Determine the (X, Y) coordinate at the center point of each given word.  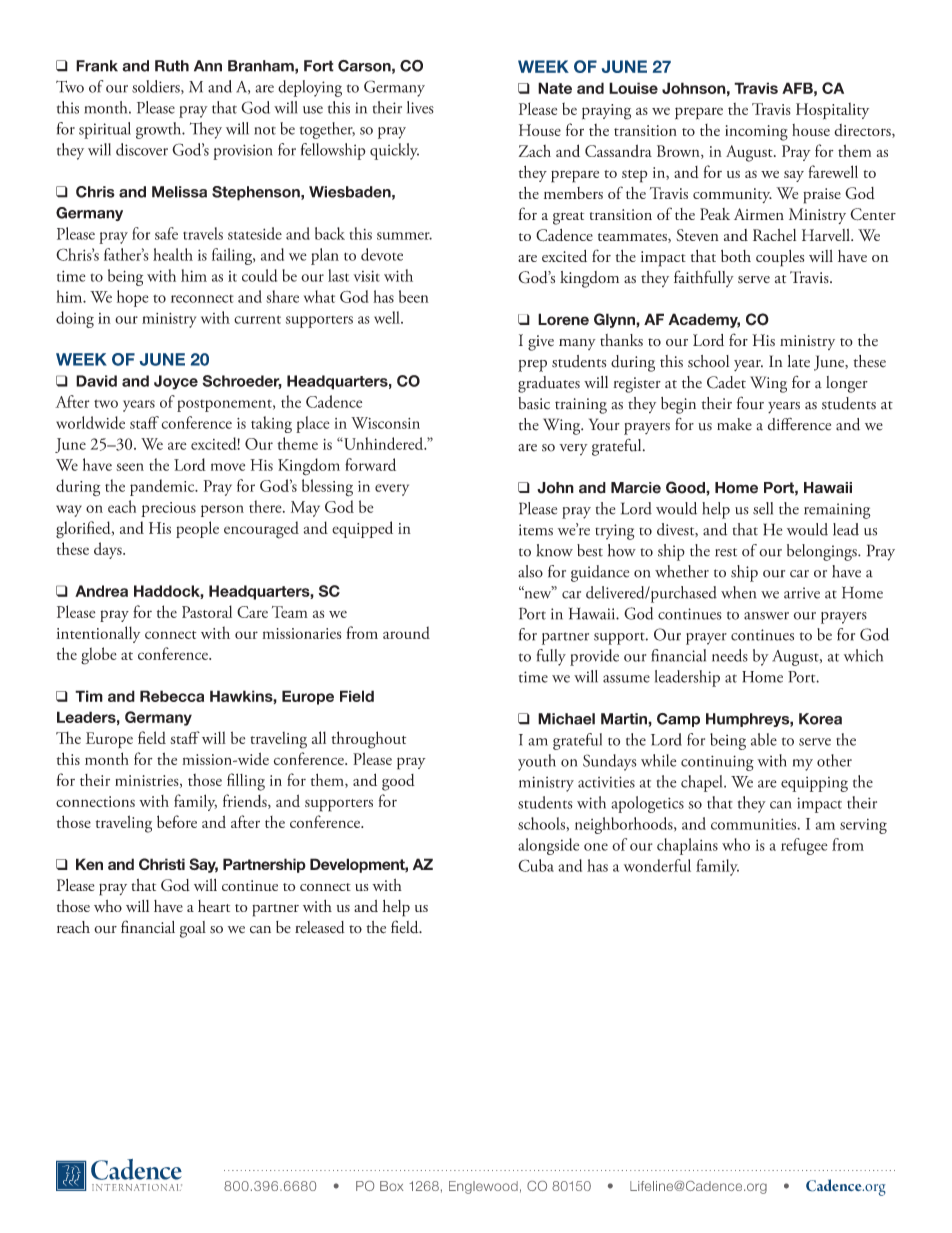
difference (799, 424)
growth (160, 130)
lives (420, 107)
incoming (756, 133)
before (177, 821)
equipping (814, 784)
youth (537, 762)
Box (392, 1186)
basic (534, 403)
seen (130, 467)
